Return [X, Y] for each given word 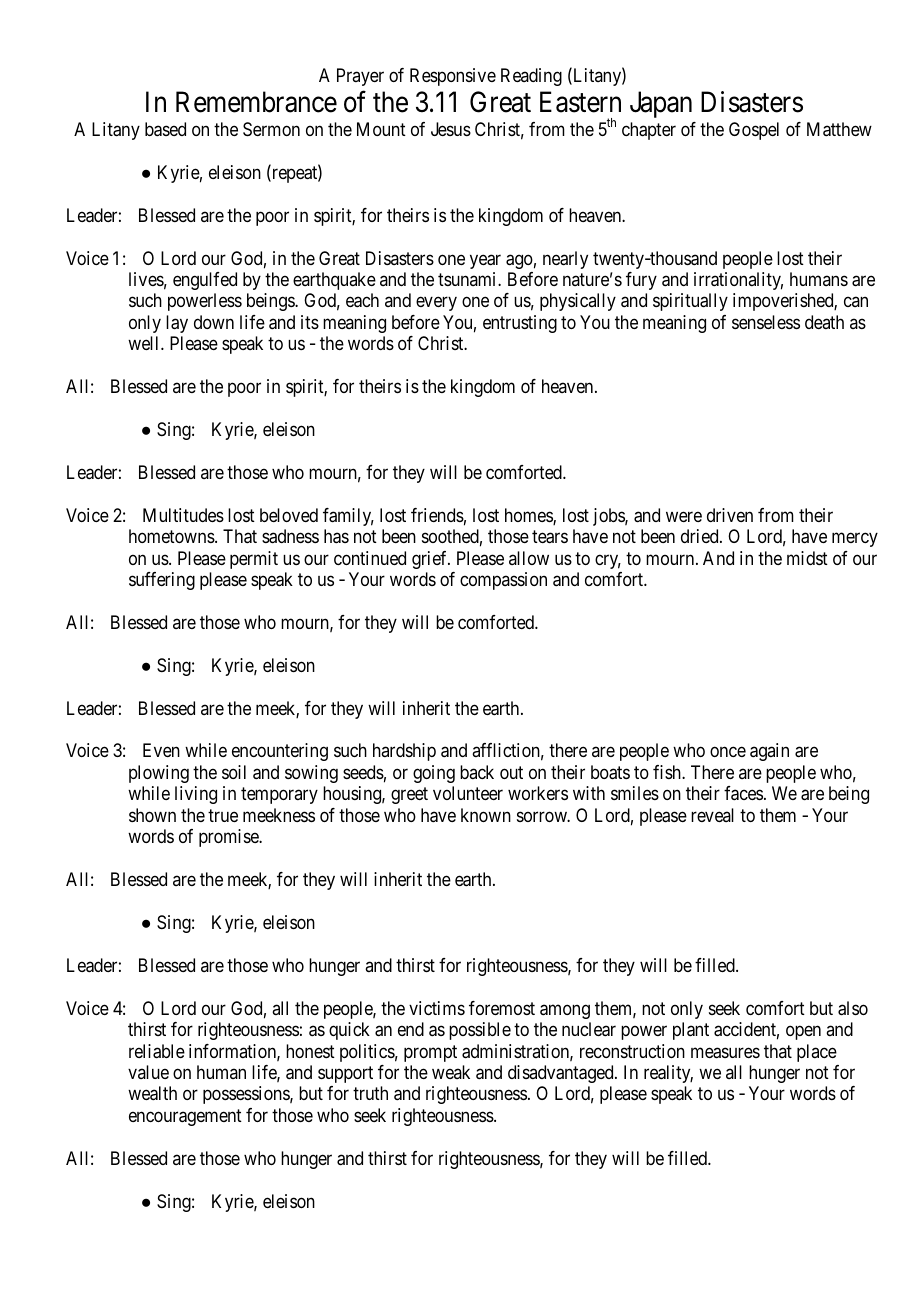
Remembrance [256, 102]
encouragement [185, 1117]
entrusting [520, 324]
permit [254, 560]
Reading [531, 77]
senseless [766, 322]
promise [229, 838]
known [486, 815]
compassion [503, 581]
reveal [712, 815]
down [214, 322]
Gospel [754, 131]
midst [807, 558]
